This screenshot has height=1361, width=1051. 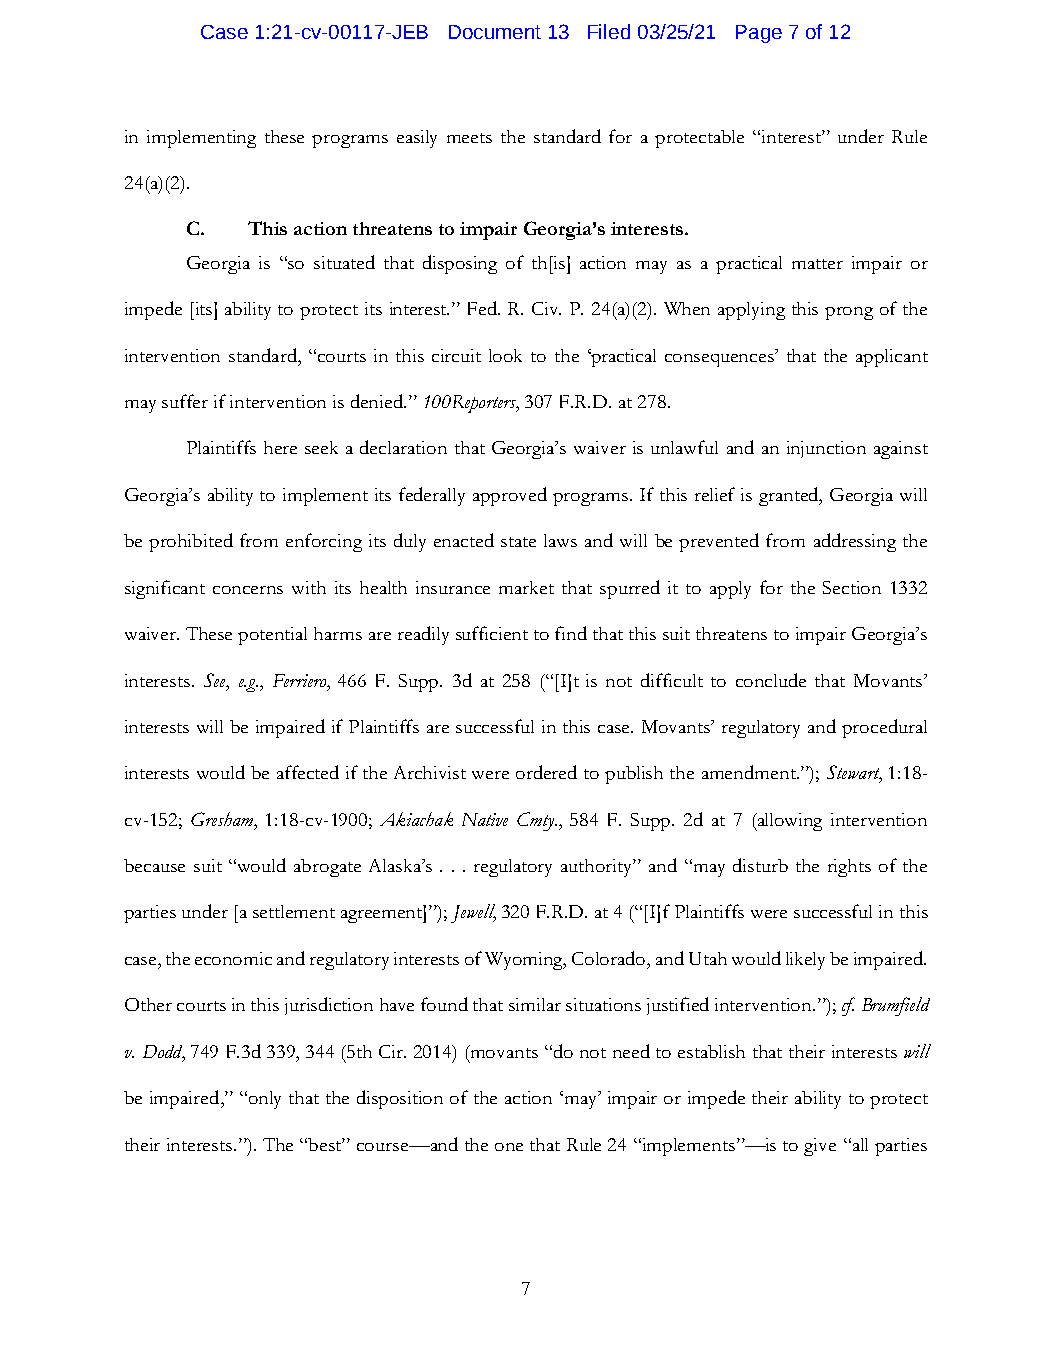 I want to click on only, so click(x=265, y=1100).
